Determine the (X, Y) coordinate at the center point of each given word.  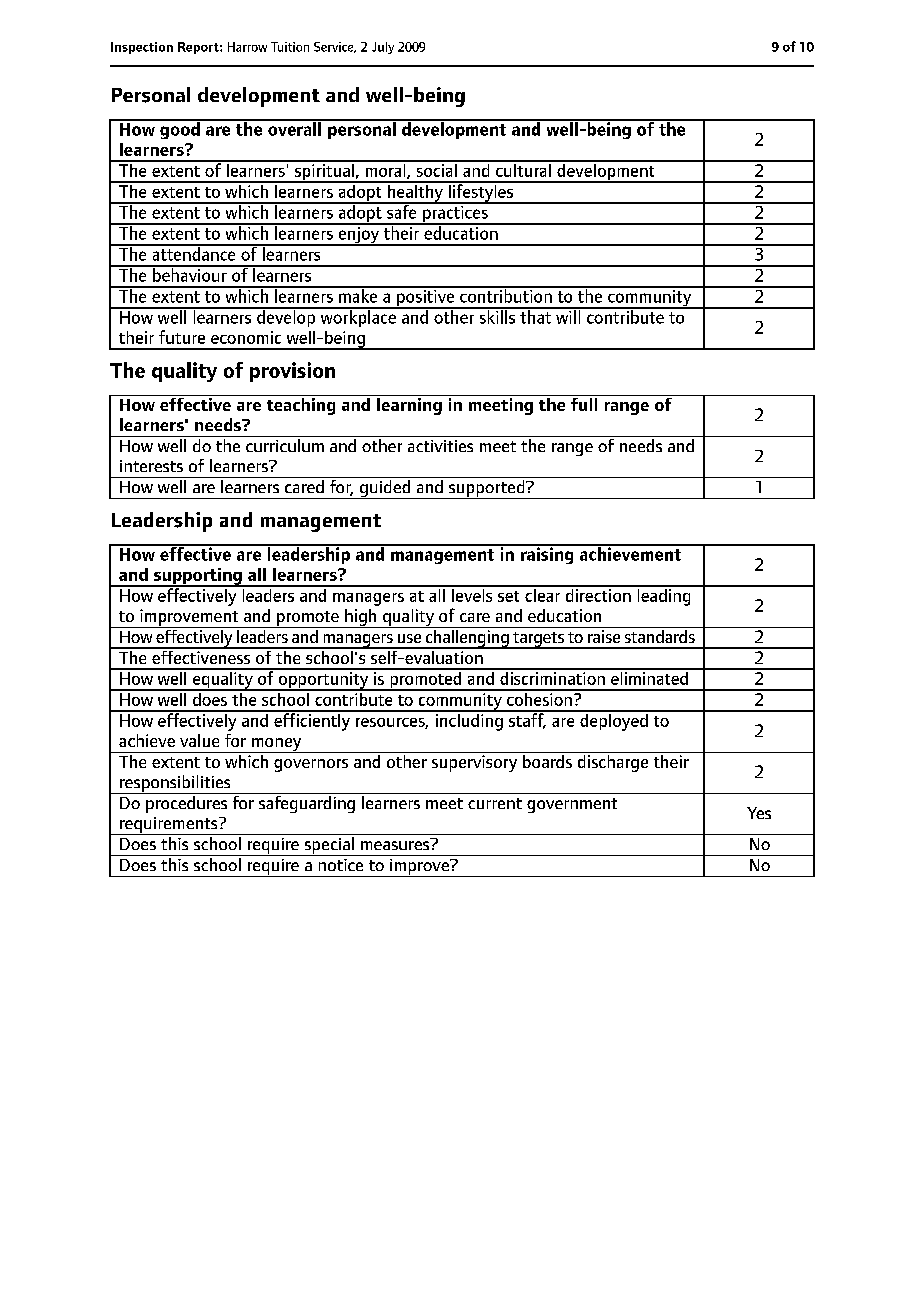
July (383, 48)
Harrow (247, 47)
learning (409, 405)
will (568, 316)
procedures (187, 803)
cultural (523, 169)
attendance (194, 253)
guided (385, 488)
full (584, 403)
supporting (198, 577)
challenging (467, 638)
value (199, 740)
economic (246, 337)
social (436, 169)
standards (659, 635)
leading (664, 596)
